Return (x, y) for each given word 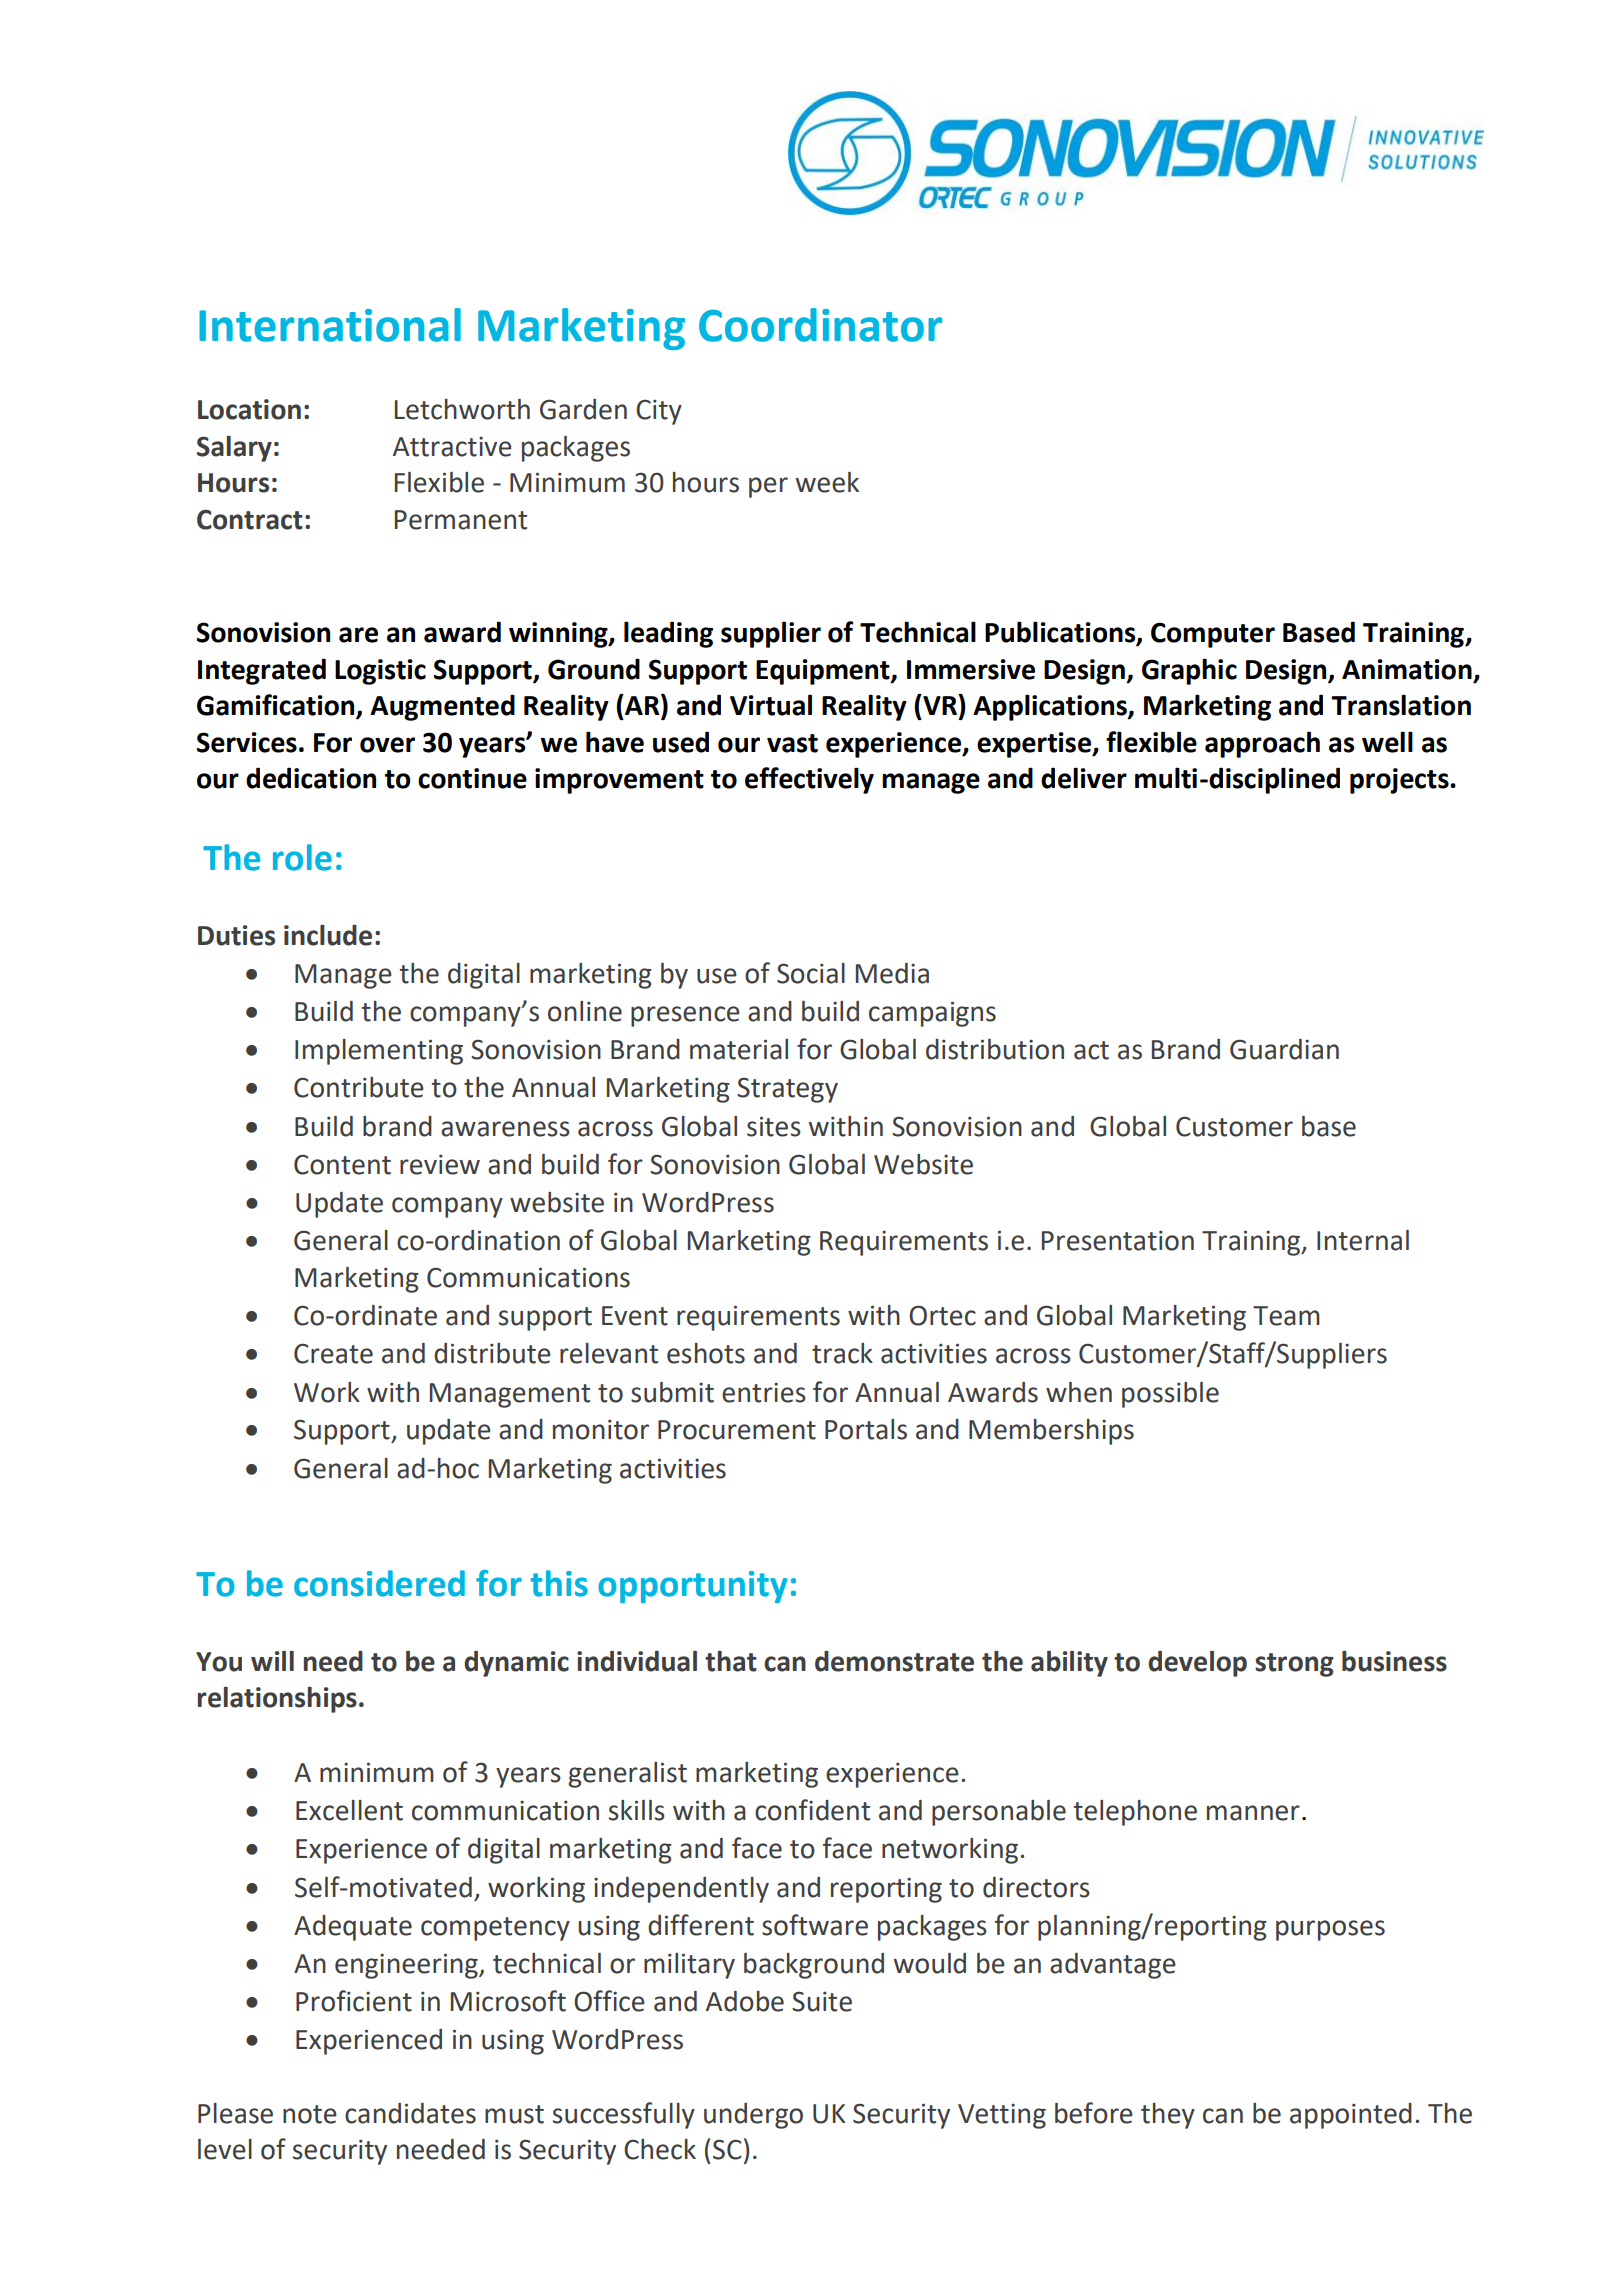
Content (342, 1164)
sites (774, 1126)
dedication (311, 778)
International (330, 325)
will (272, 1661)
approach (1262, 744)
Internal (1363, 1240)
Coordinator (820, 325)
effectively (809, 780)
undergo (753, 2116)
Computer (1213, 635)
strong (1294, 1665)
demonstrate (894, 1661)
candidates (410, 2113)
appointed (1351, 2116)
